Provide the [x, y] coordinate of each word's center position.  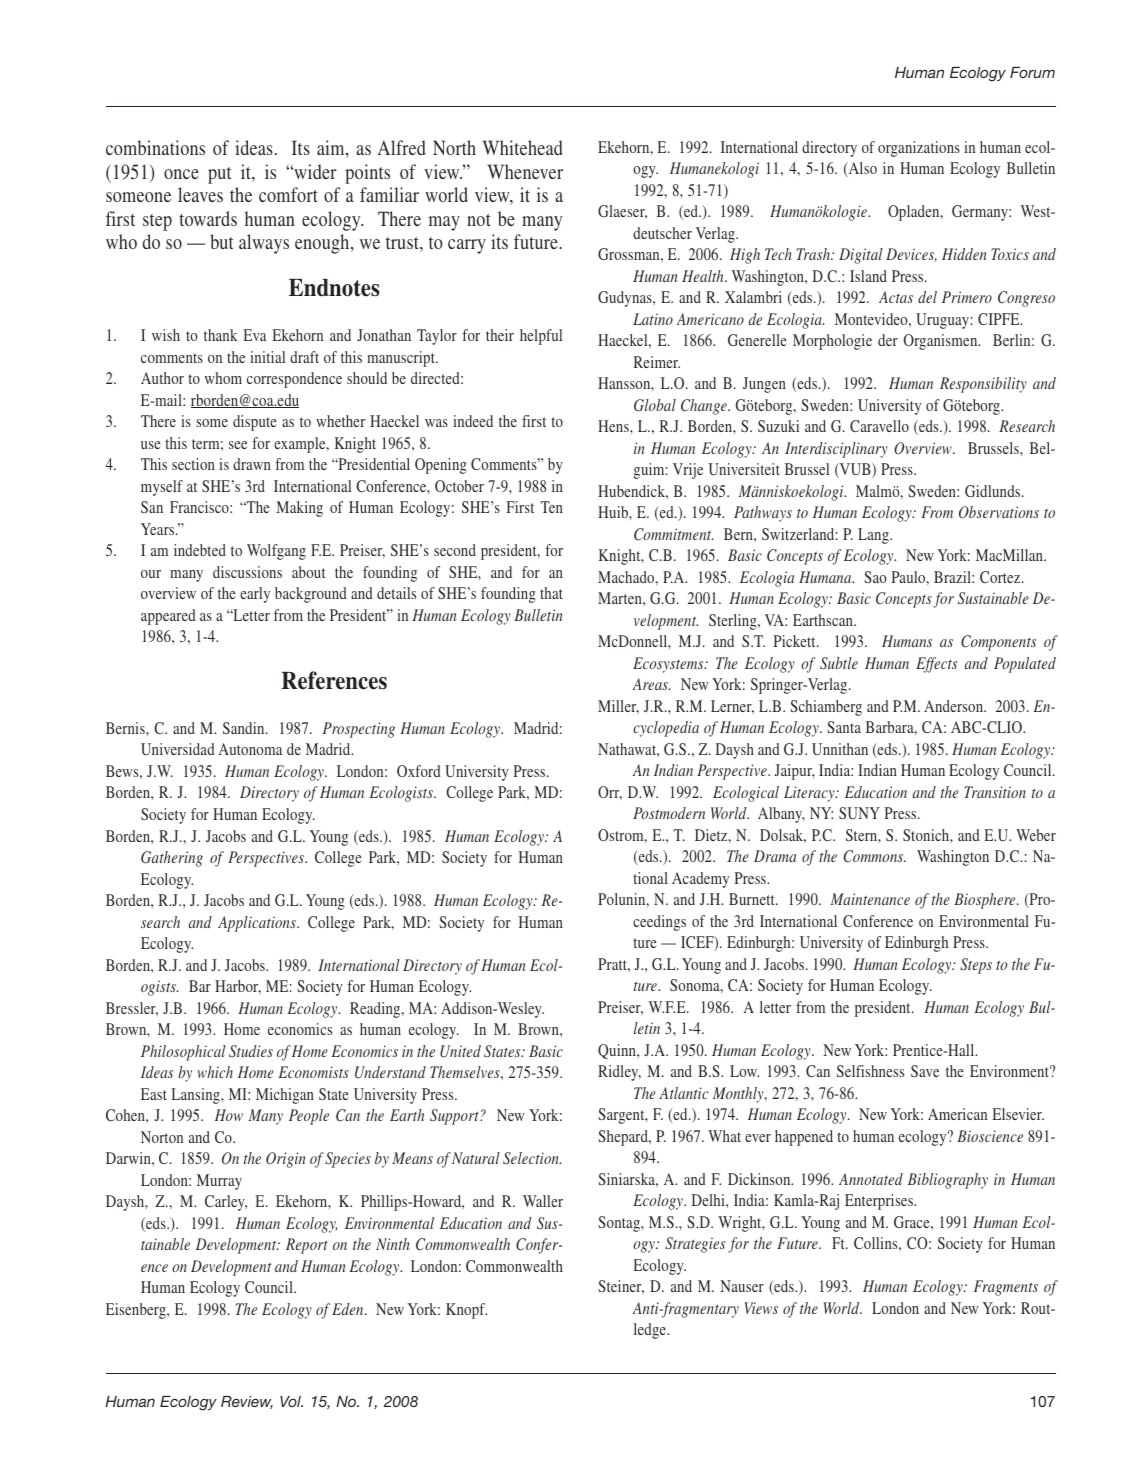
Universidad [178, 749]
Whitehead [522, 147]
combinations [155, 147]
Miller [618, 707]
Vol [291, 1401]
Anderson [955, 706]
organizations [919, 149]
